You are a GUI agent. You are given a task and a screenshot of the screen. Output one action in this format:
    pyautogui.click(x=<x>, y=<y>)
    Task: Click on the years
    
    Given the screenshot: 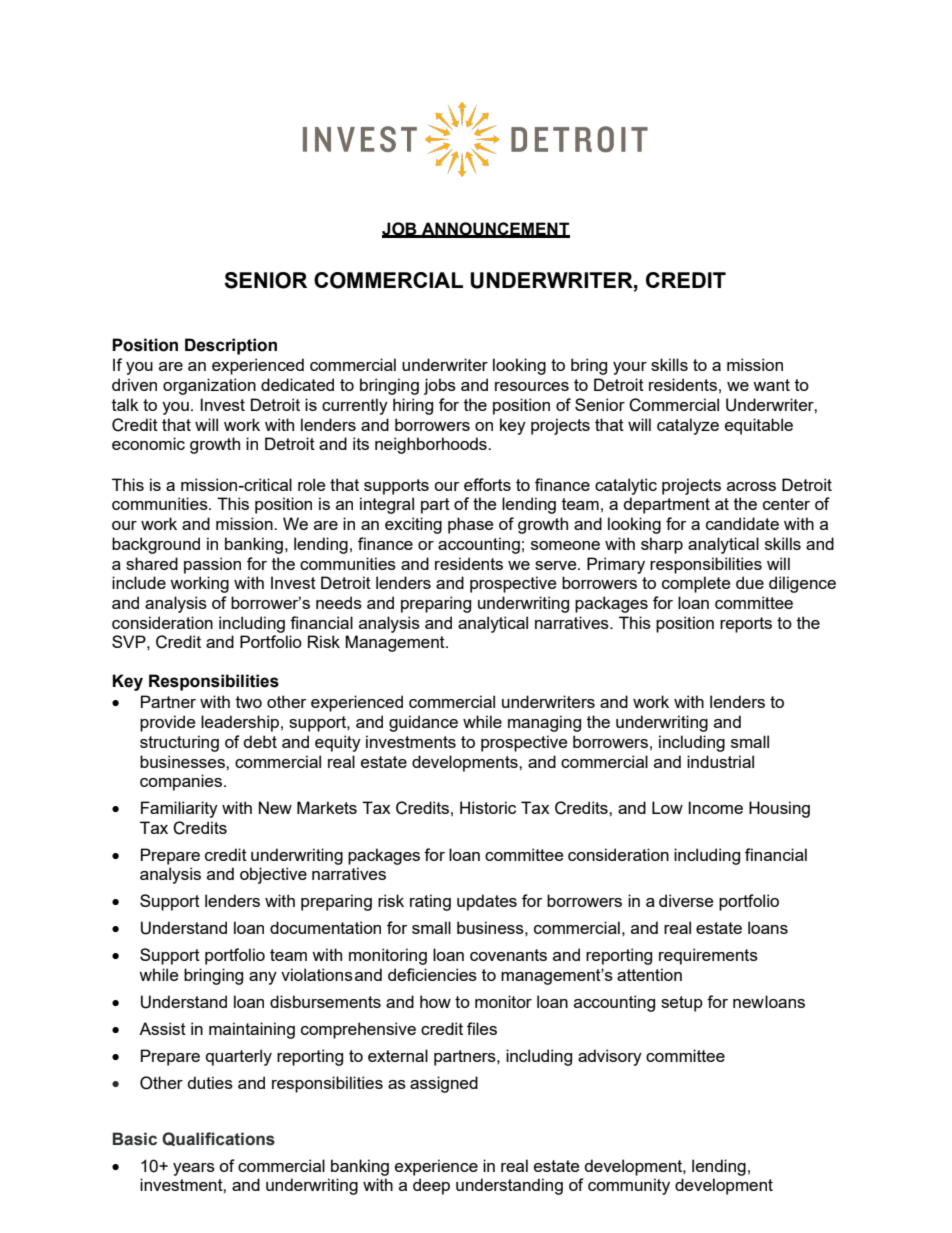 What is the action you would take?
    pyautogui.click(x=194, y=1169)
